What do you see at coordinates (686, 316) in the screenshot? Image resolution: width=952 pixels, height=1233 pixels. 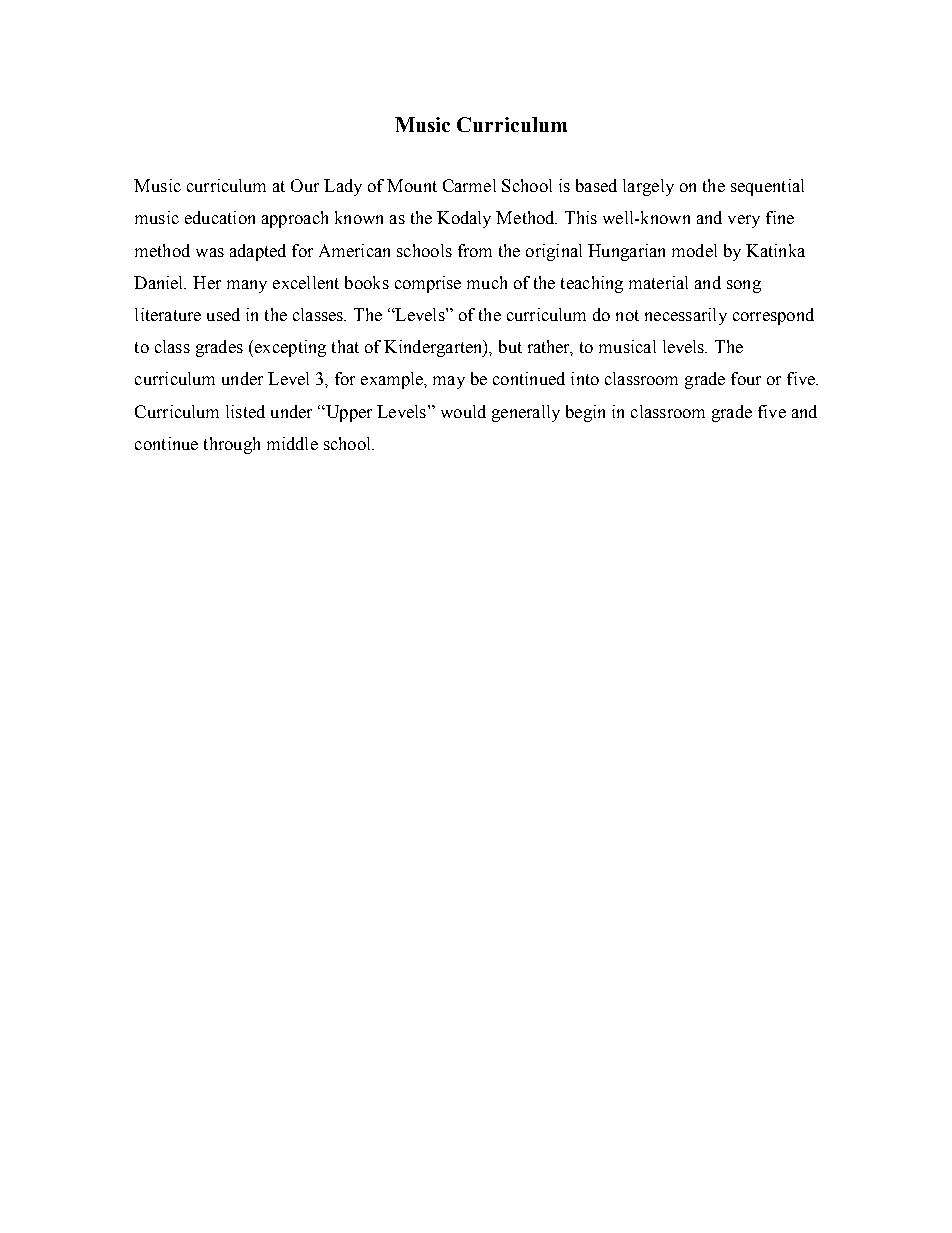 I see `necessarily` at bounding box center [686, 316].
